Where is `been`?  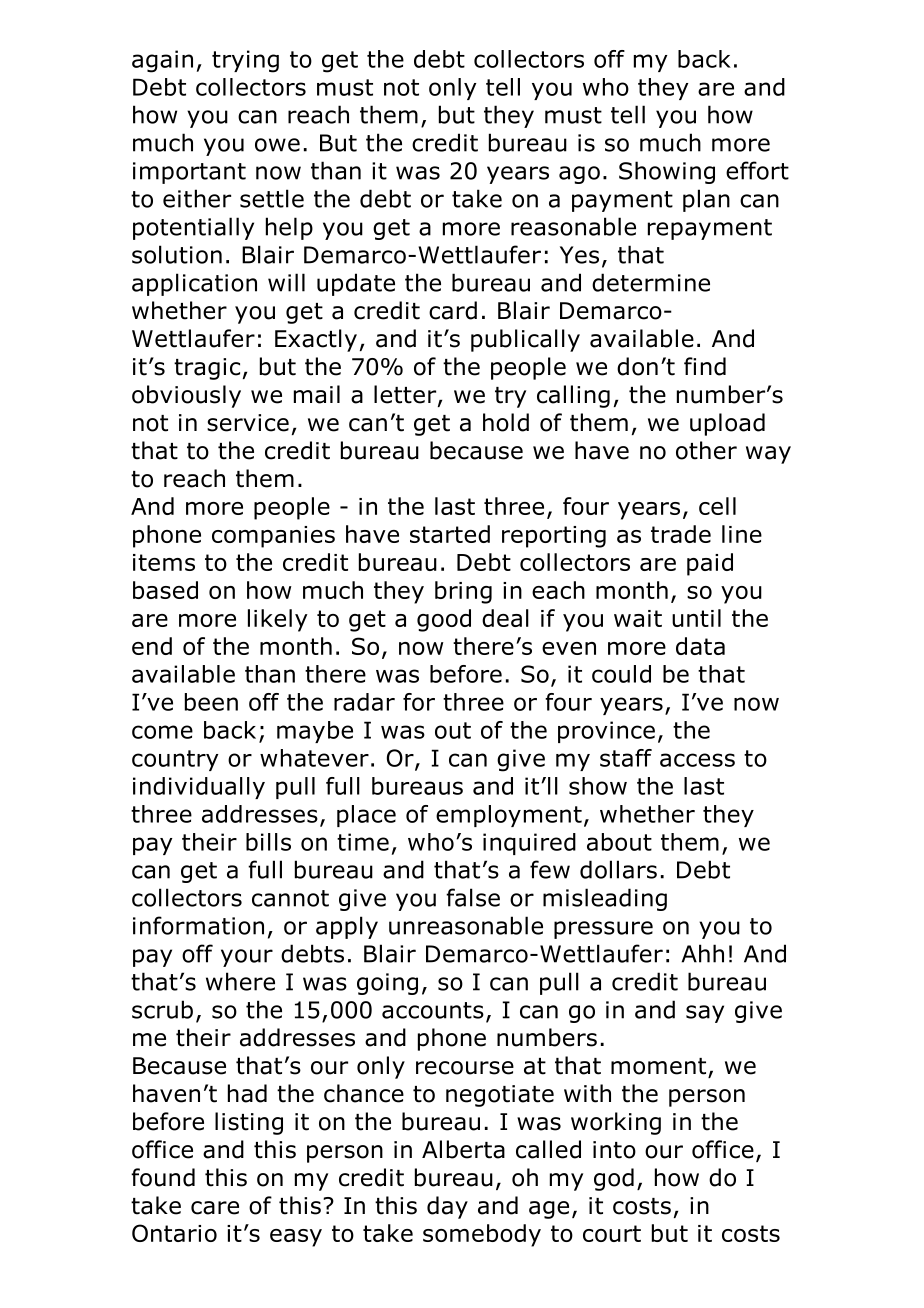 been is located at coordinates (211, 702).
